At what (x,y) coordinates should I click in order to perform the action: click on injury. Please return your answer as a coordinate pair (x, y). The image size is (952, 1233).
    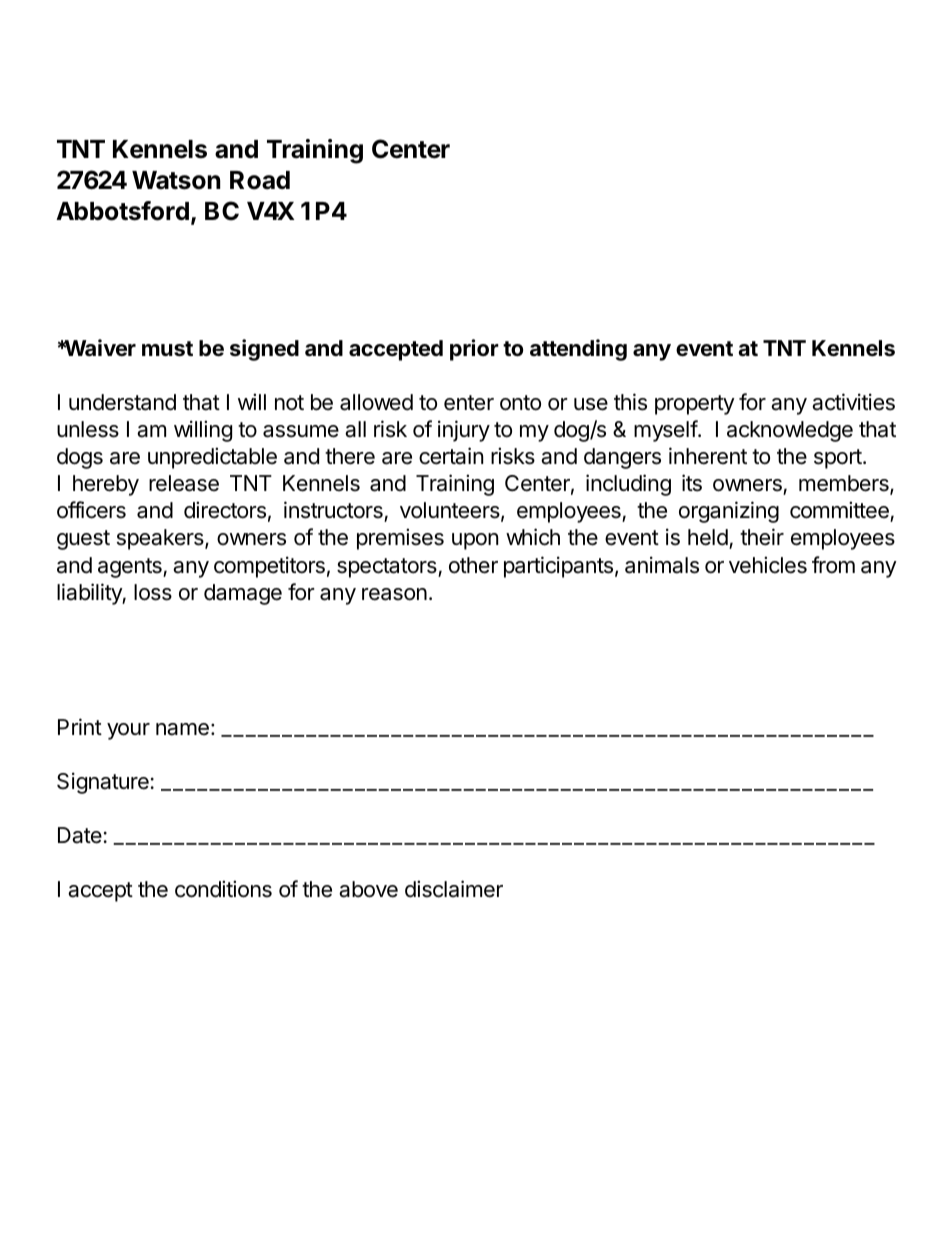
    Looking at the image, I should click on (464, 431).
